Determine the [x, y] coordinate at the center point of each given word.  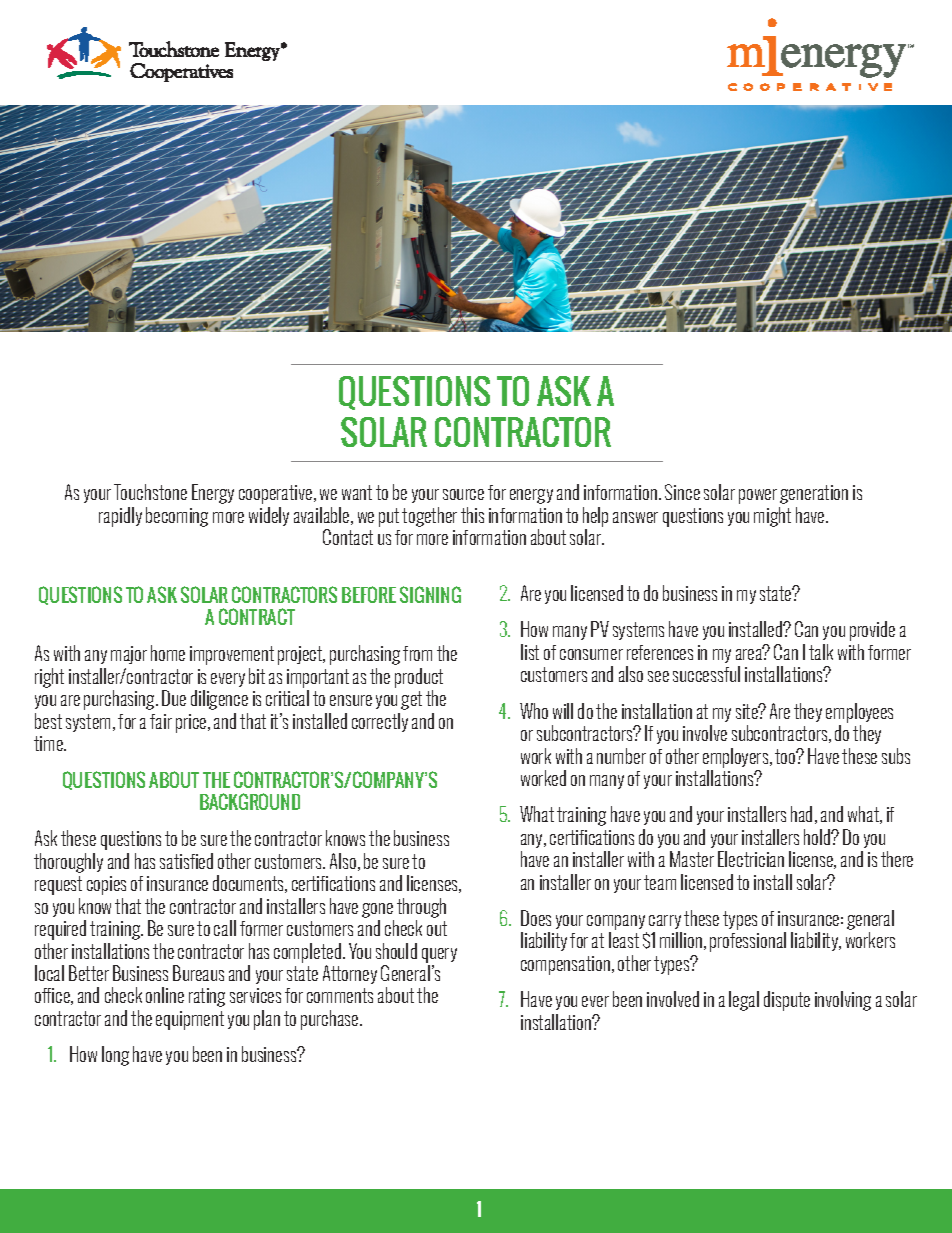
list [530, 652]
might [772, 517]
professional [748, 942]
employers [737, 758]
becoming [177, 517]
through [421, 908]
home [168, 653]
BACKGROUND [250, 801]
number [621, 756]
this [472, 515]
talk [821, 652]
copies [106, 885]
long [115, 1056]
